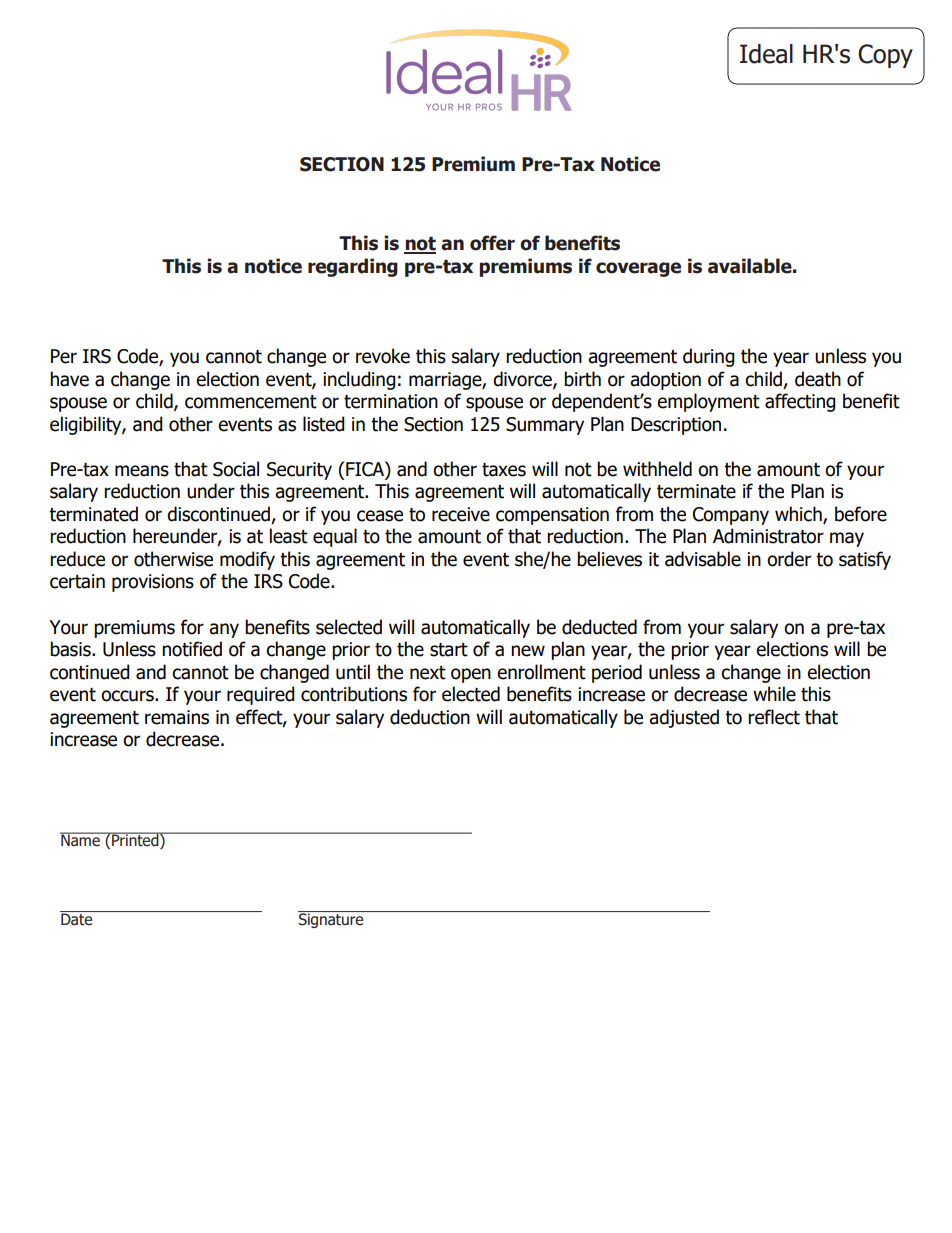 This screenshot has width=952, height=1233. What do you see at coordinates (766, 54) in the screenshot?
I see `Ideal` at bounding box center [766, 54].
